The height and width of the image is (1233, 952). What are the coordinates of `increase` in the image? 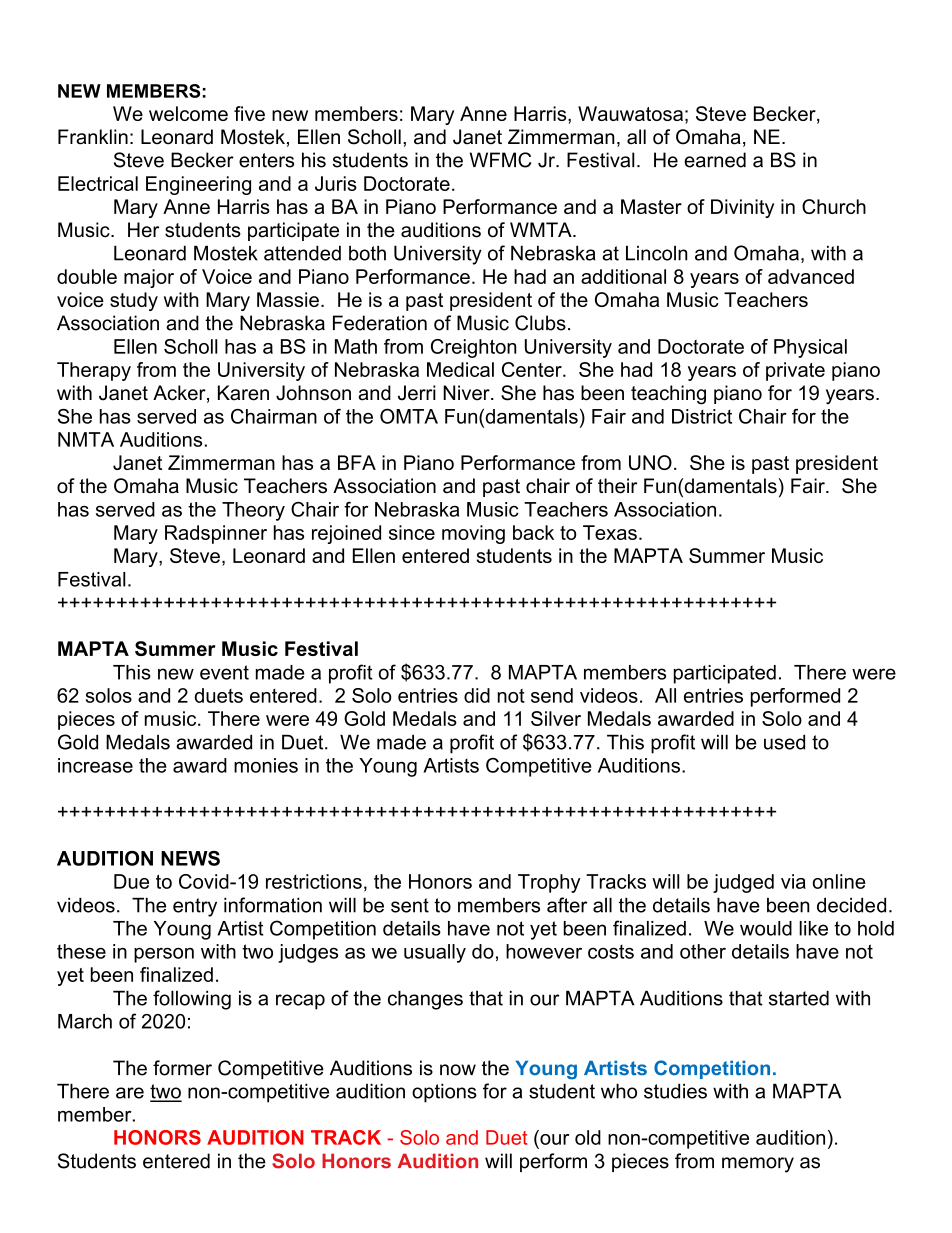 It's located at (95, 765).
